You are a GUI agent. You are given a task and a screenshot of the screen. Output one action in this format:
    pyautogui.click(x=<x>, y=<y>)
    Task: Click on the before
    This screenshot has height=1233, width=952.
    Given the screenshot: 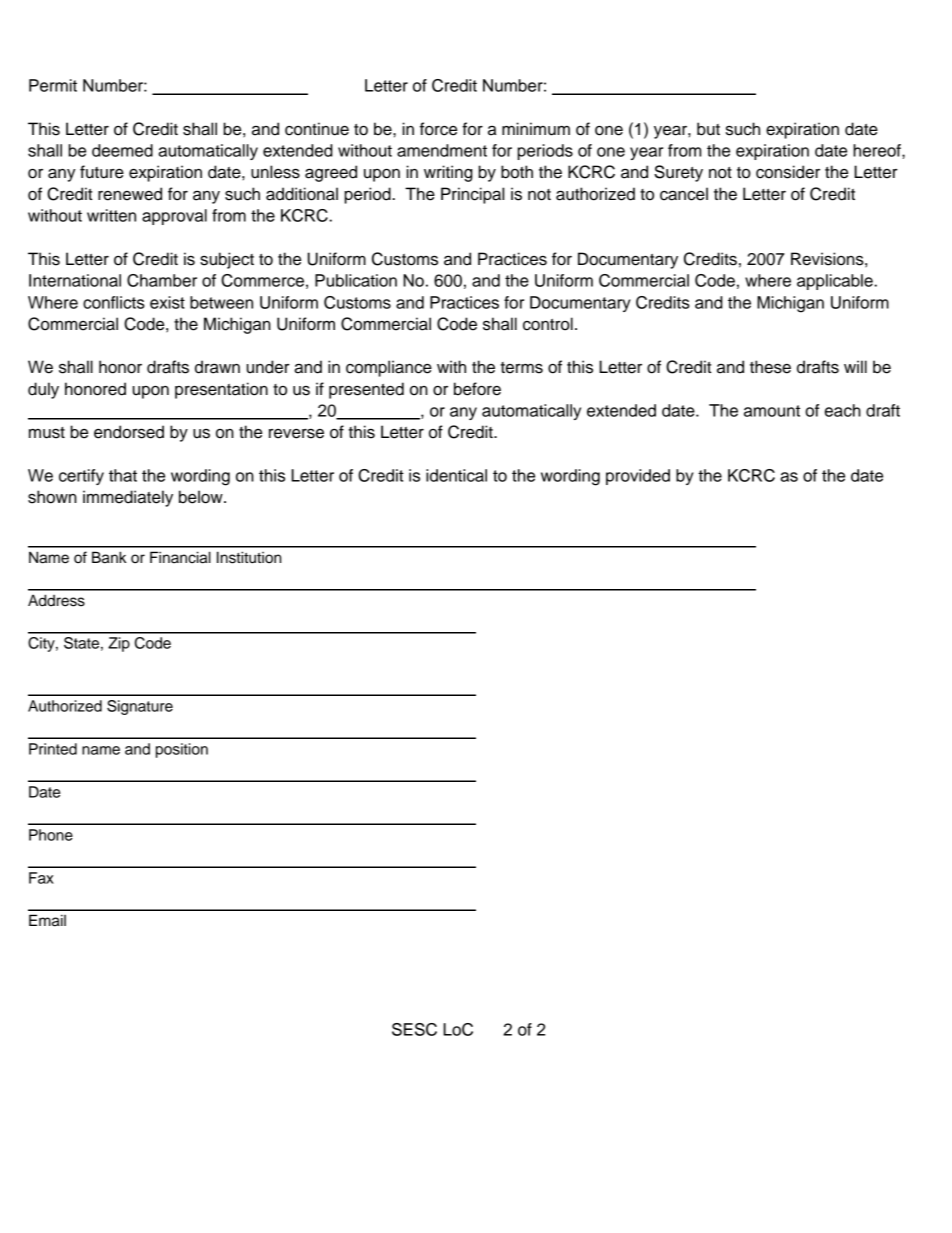 What is the action you would take?
    pyautogui.click(x=477, y=389)
